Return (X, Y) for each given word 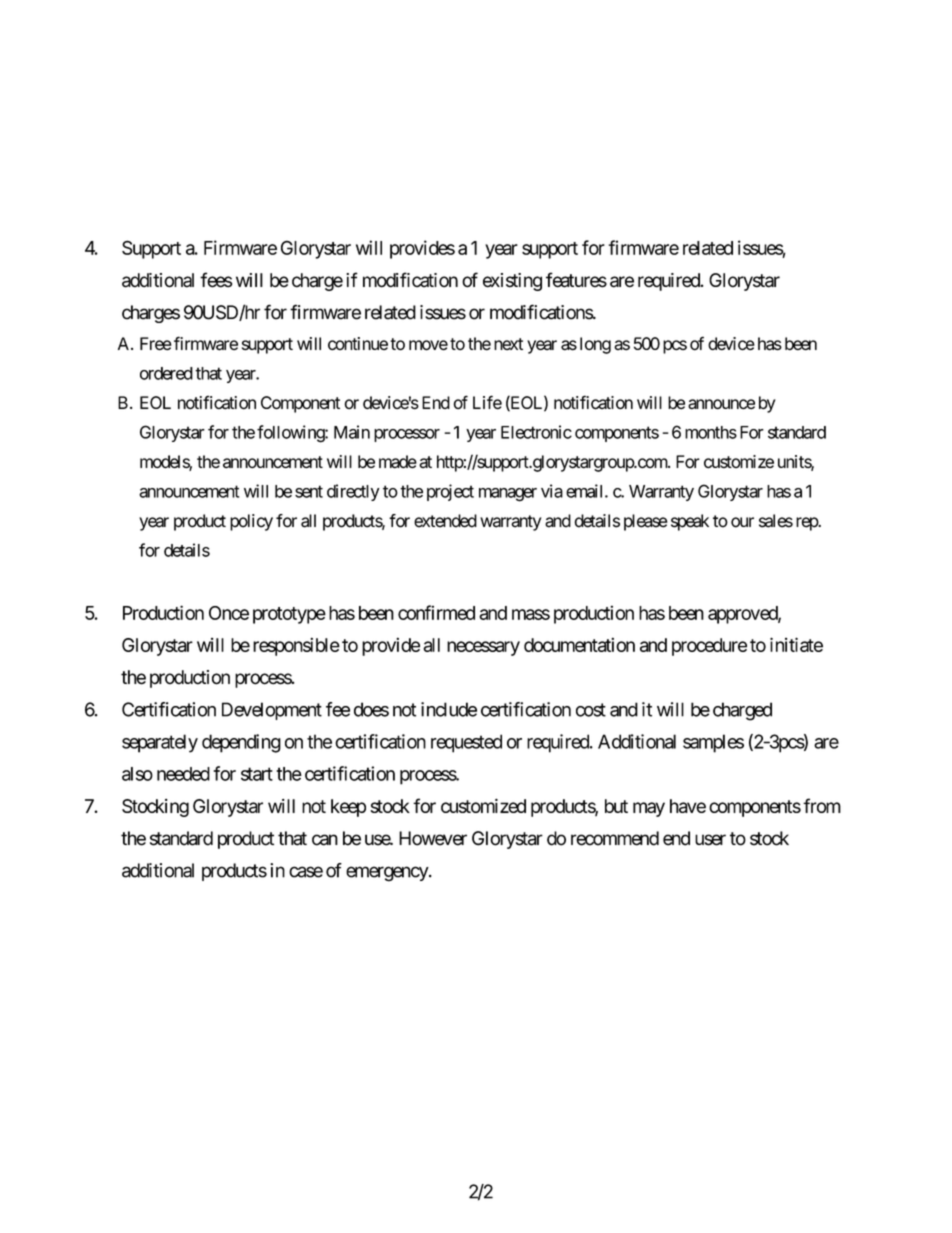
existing (512, 282)
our (742, 522)
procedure (709, 647)
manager (508, 495)
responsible (296, 646)
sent (309, 491)
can (325, 840)
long (595, 345)
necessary (483, 648)
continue (358, 343)
